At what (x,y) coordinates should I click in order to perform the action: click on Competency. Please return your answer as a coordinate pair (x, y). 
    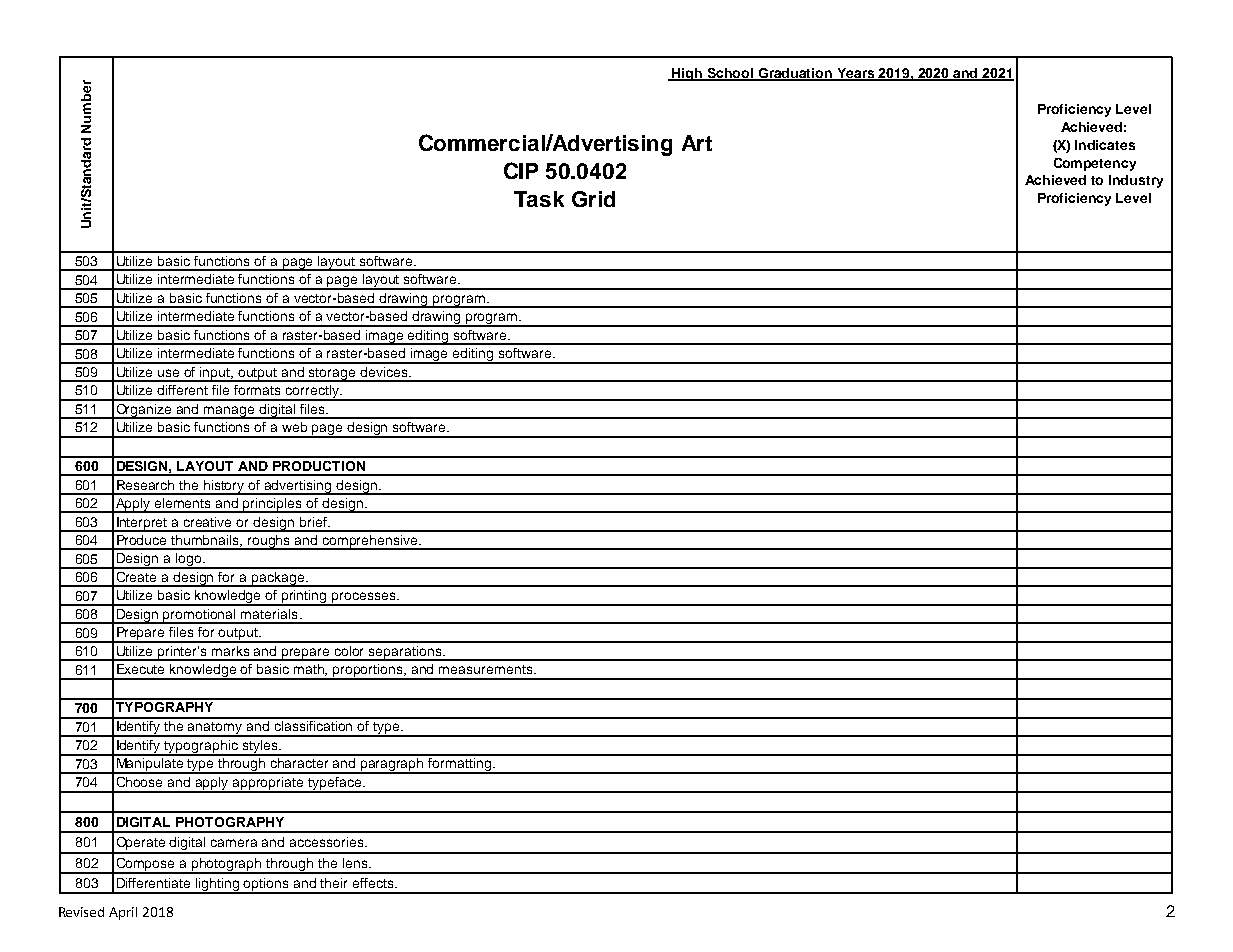
    Looking at the image, I should click on (1095, 164).
